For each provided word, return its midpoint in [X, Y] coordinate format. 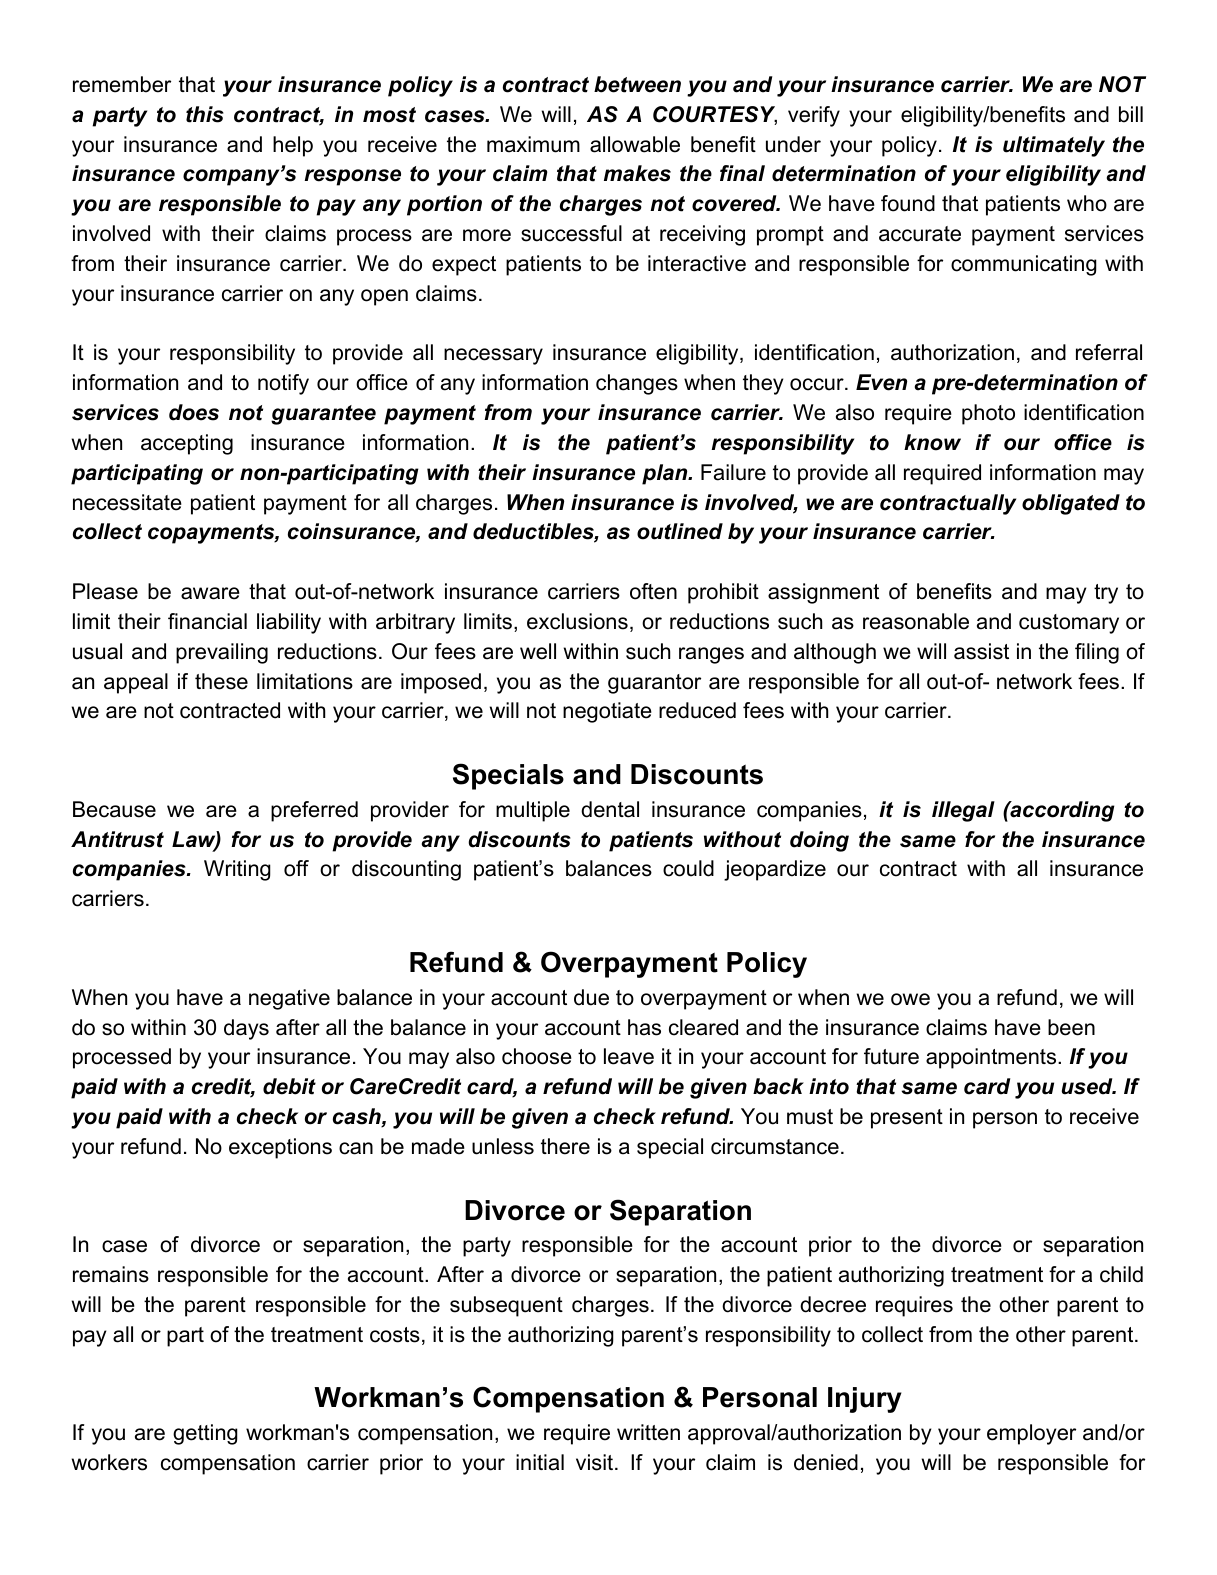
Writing [237, 870]
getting [205, 1434]
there [565, 1146]
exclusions [577, 621]
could [688, 868]
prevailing [222, 653]
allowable [635, 144]
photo [988, 414]
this [205, 114]
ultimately [1054, 146]
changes [637, 384]
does [194, 412]
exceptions [280, 1148]
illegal [963, 811]
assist [981, 651]
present [907, 1119]
